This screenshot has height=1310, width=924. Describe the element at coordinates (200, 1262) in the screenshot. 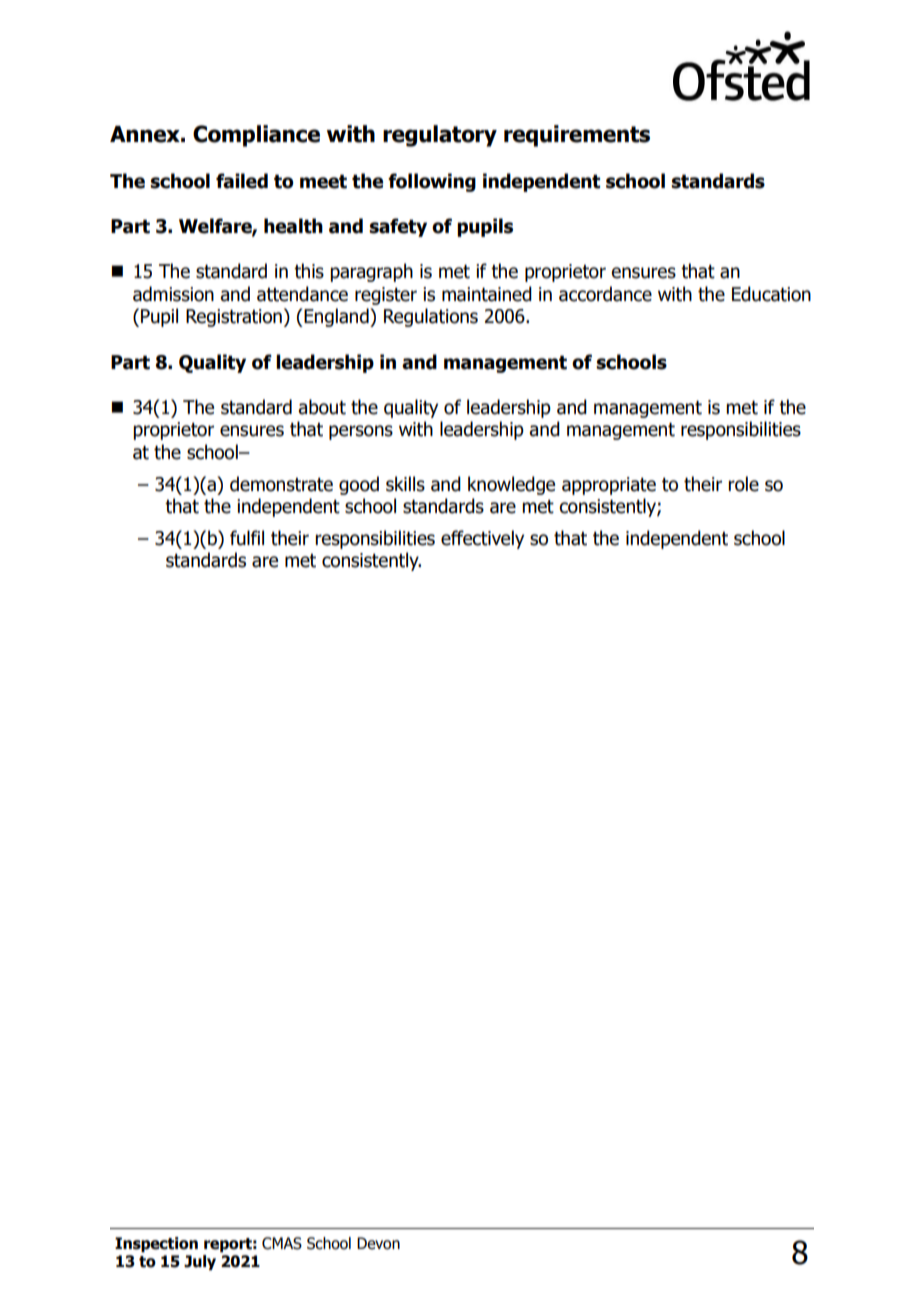

I see `July` at that location.
